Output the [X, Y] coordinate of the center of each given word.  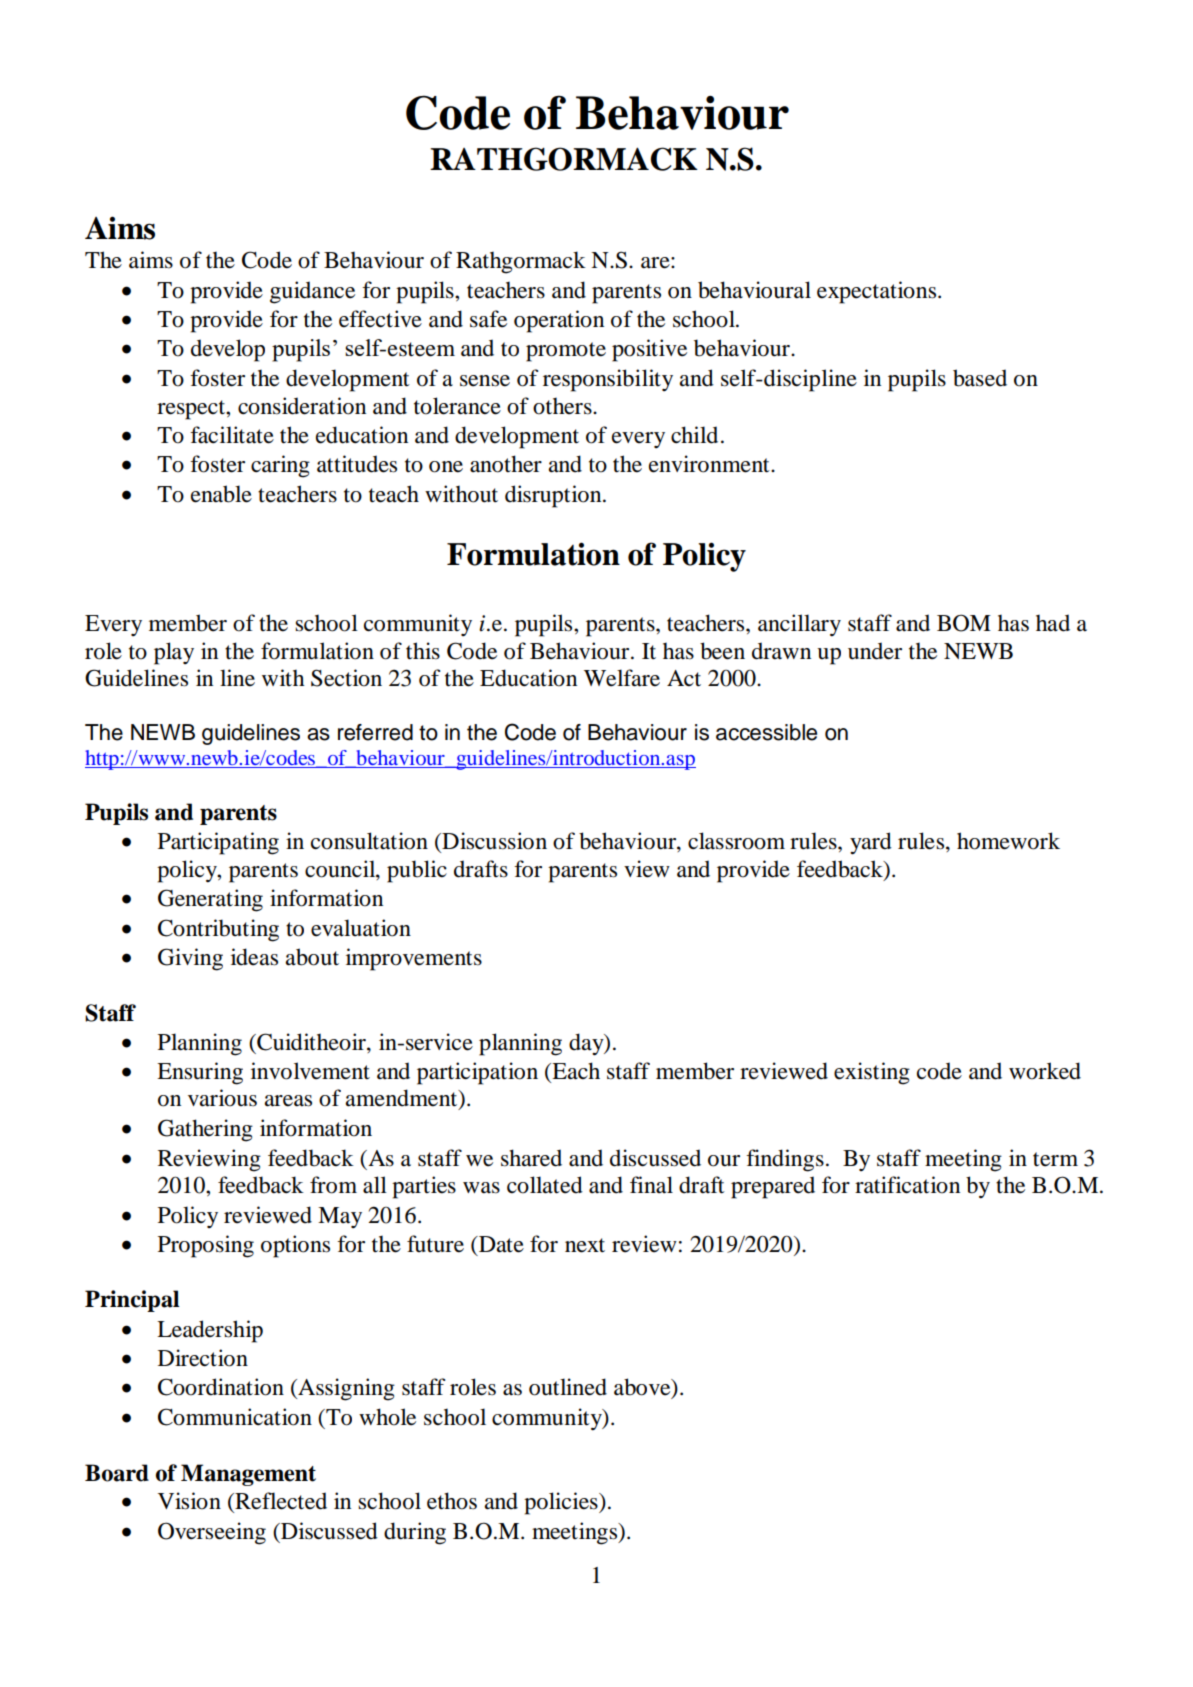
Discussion [493, 841]
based [980, 378]
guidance [312, 292]
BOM [964, 623]
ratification [907, 1185]
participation [477, 1073]
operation [559, 321]
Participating [218, 843]
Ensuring [200, 1073]
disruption [554, 496]
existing [872, 1073]
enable [221, 494]
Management [248, 1475]
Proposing [206, 1246]
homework [1008, 841]
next [585, 1245]
